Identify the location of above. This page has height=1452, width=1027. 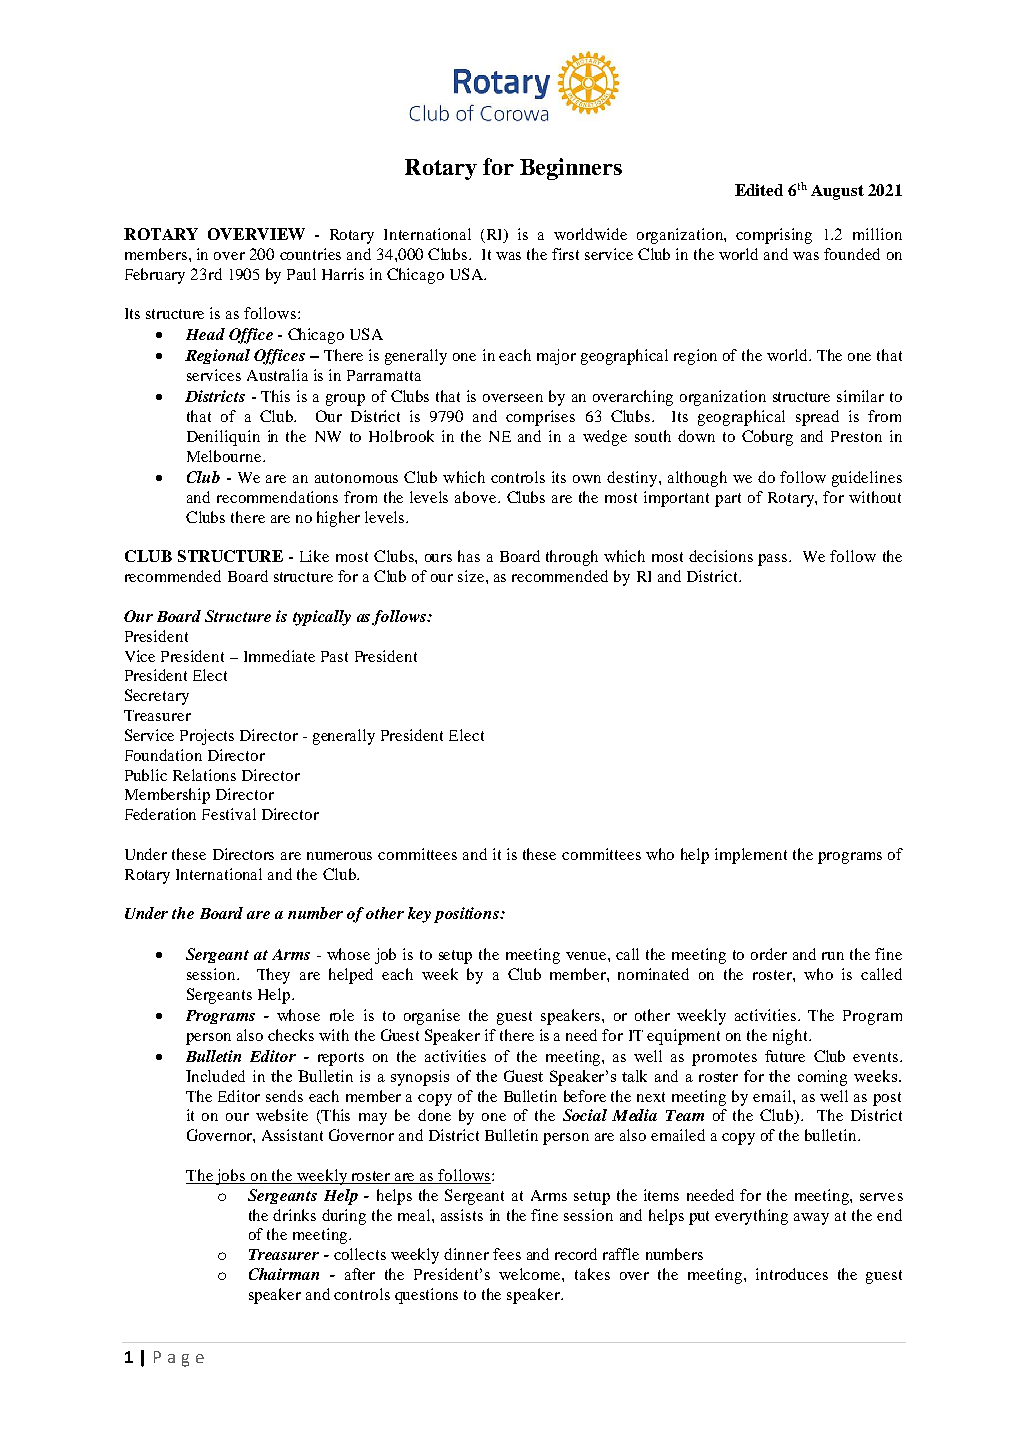
(477, 497).
